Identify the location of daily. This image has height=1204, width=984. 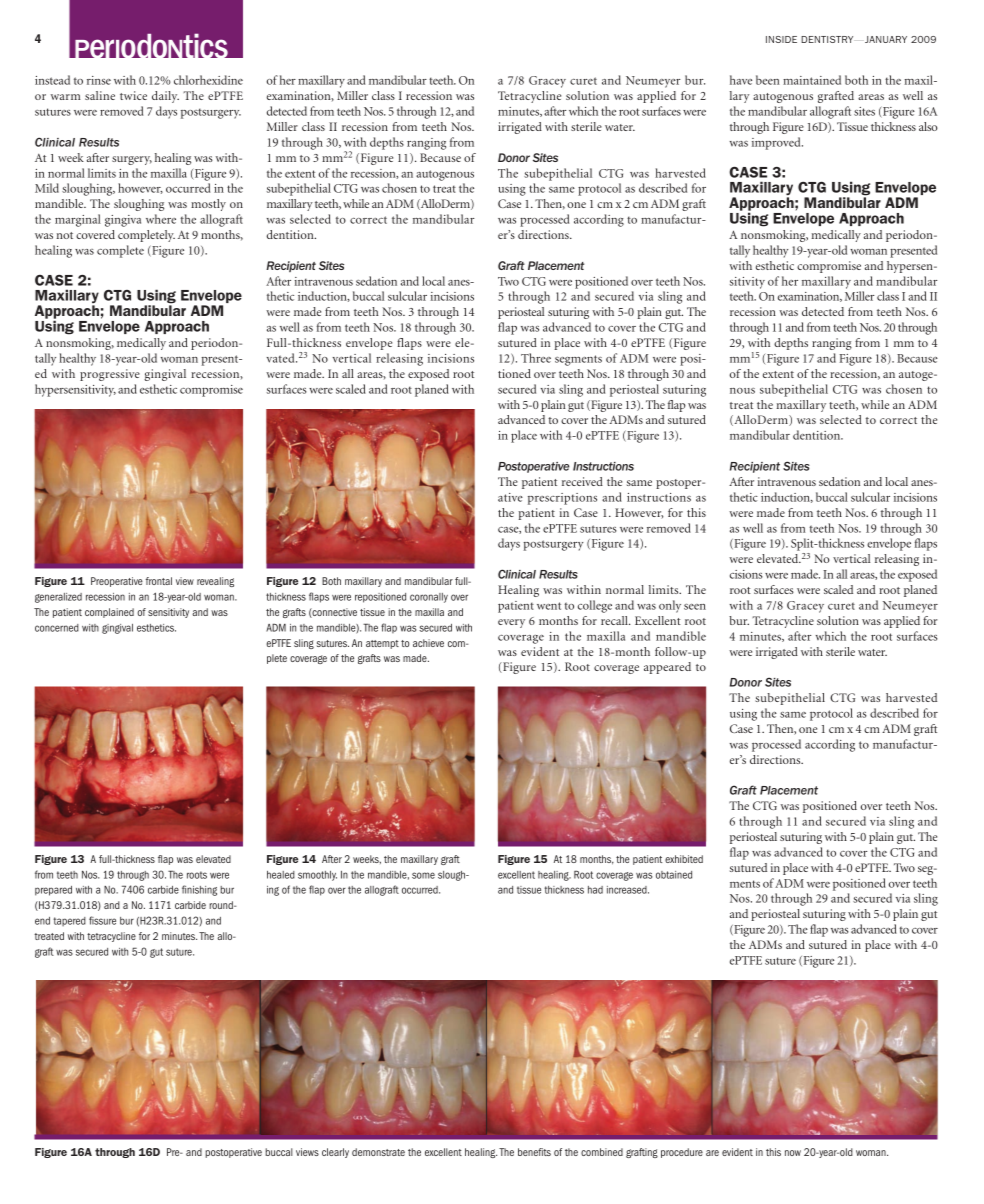
(165, 97).
